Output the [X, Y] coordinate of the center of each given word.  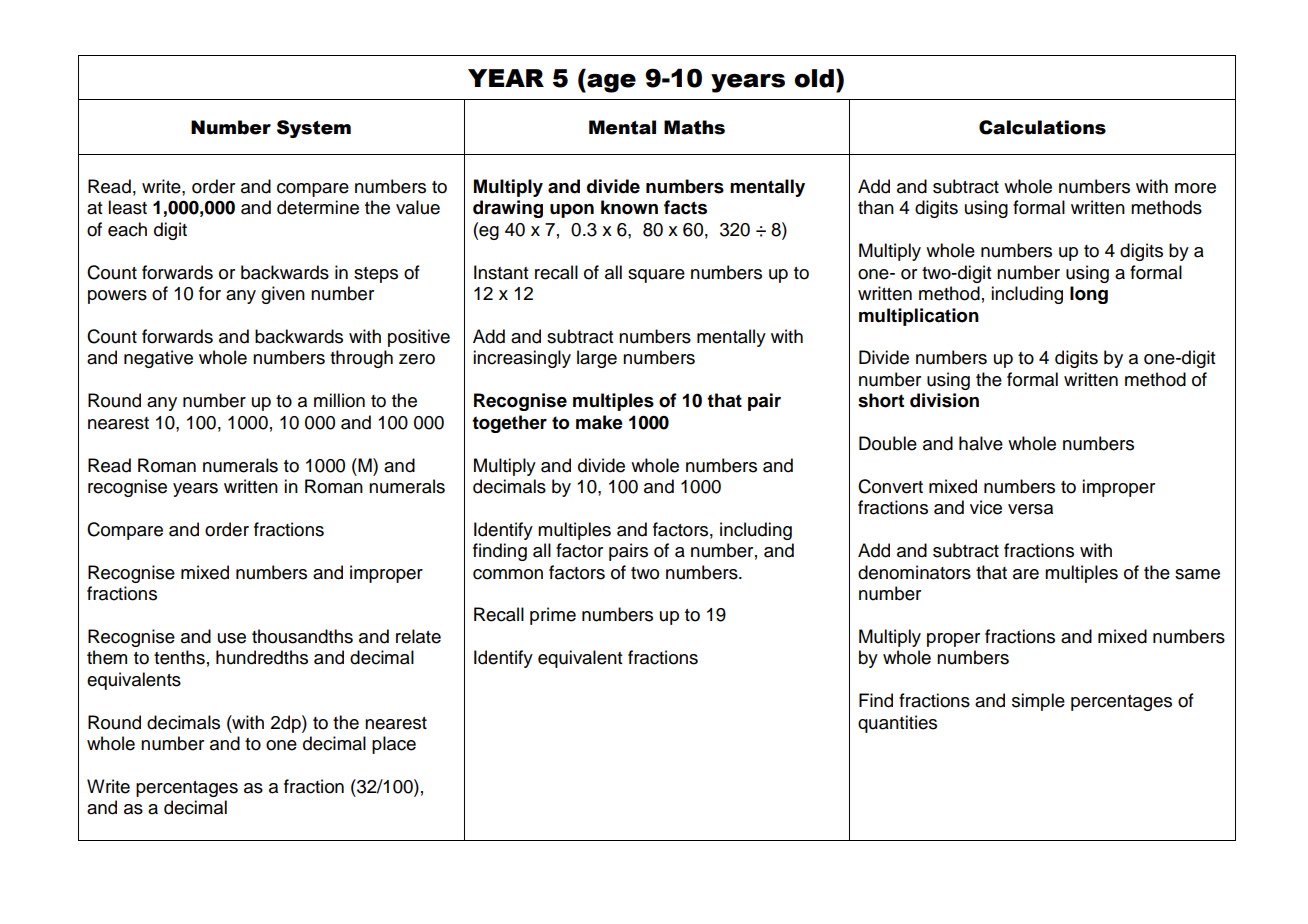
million [339, 400]
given [283, 295]
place [394, 745]
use [232, 638]
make [599, 422]
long [1089, 295]
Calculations [1042, 127]
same [1197, 574]
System [314, 129]
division [944, 400]
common [508, 574]
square [656, 276]
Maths [694, 127]
